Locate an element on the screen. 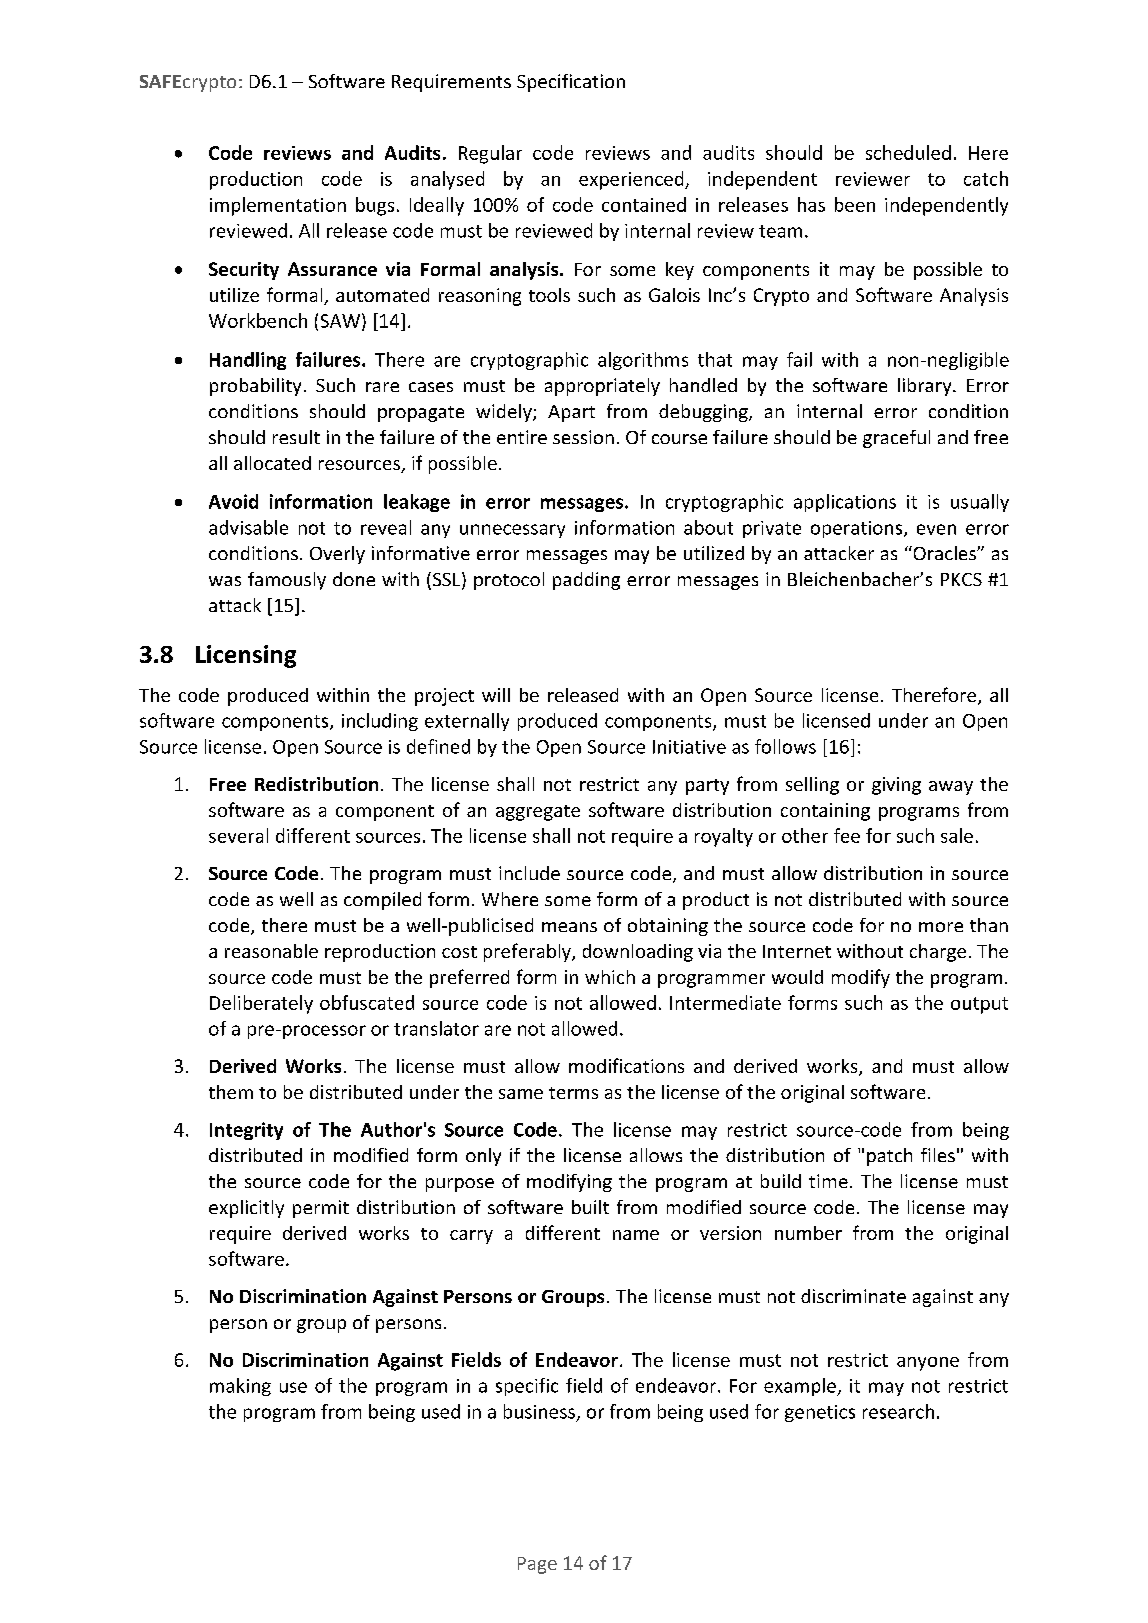  experienced is located at coordinates (632, 180).
